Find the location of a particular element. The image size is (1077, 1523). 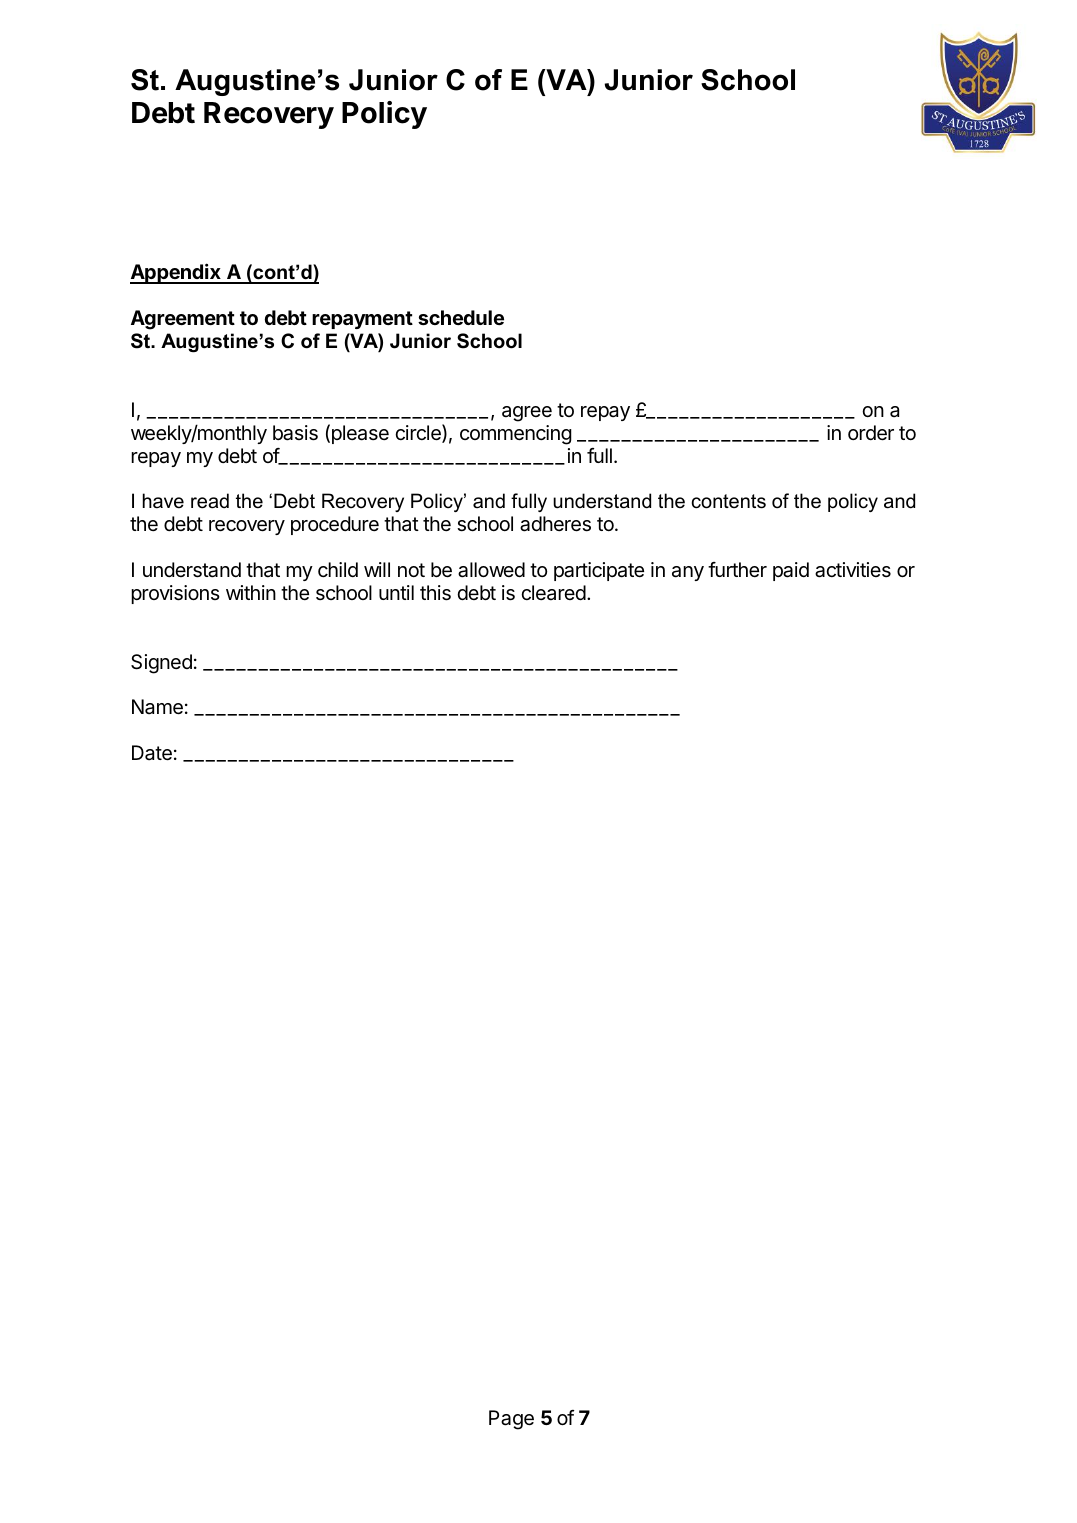

Name is located at coordinates (157, 707).
